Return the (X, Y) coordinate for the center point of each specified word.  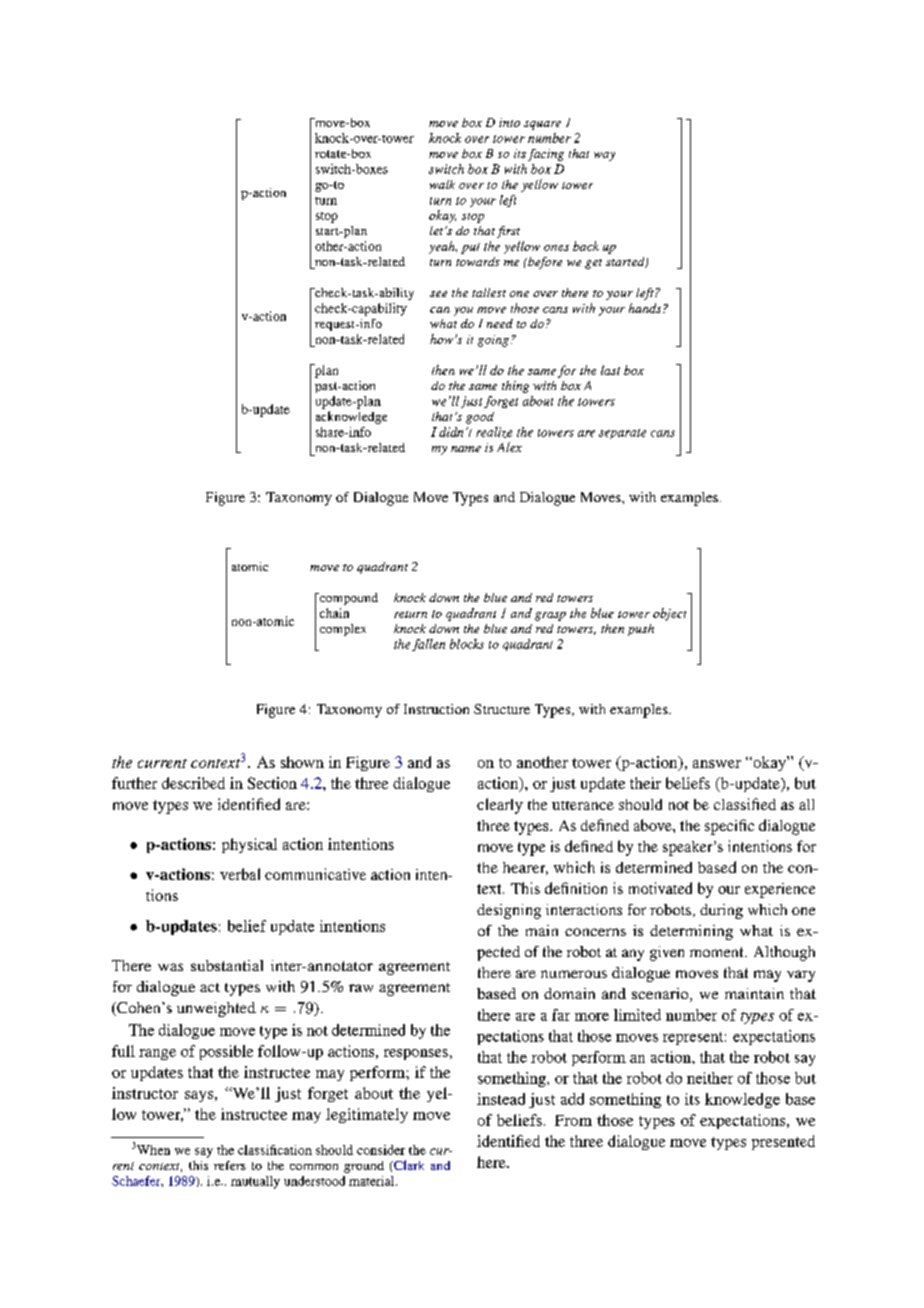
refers (230, 1165)
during (721, 911)
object (669, 614)
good (480, 418)
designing (509, 911)
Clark (408, 1165)
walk (442, 184)
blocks (467, 644)
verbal (240, 874)
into (509, 122)
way (604, 156)
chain (334, 613)
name (466, 449)
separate (622, 434)
